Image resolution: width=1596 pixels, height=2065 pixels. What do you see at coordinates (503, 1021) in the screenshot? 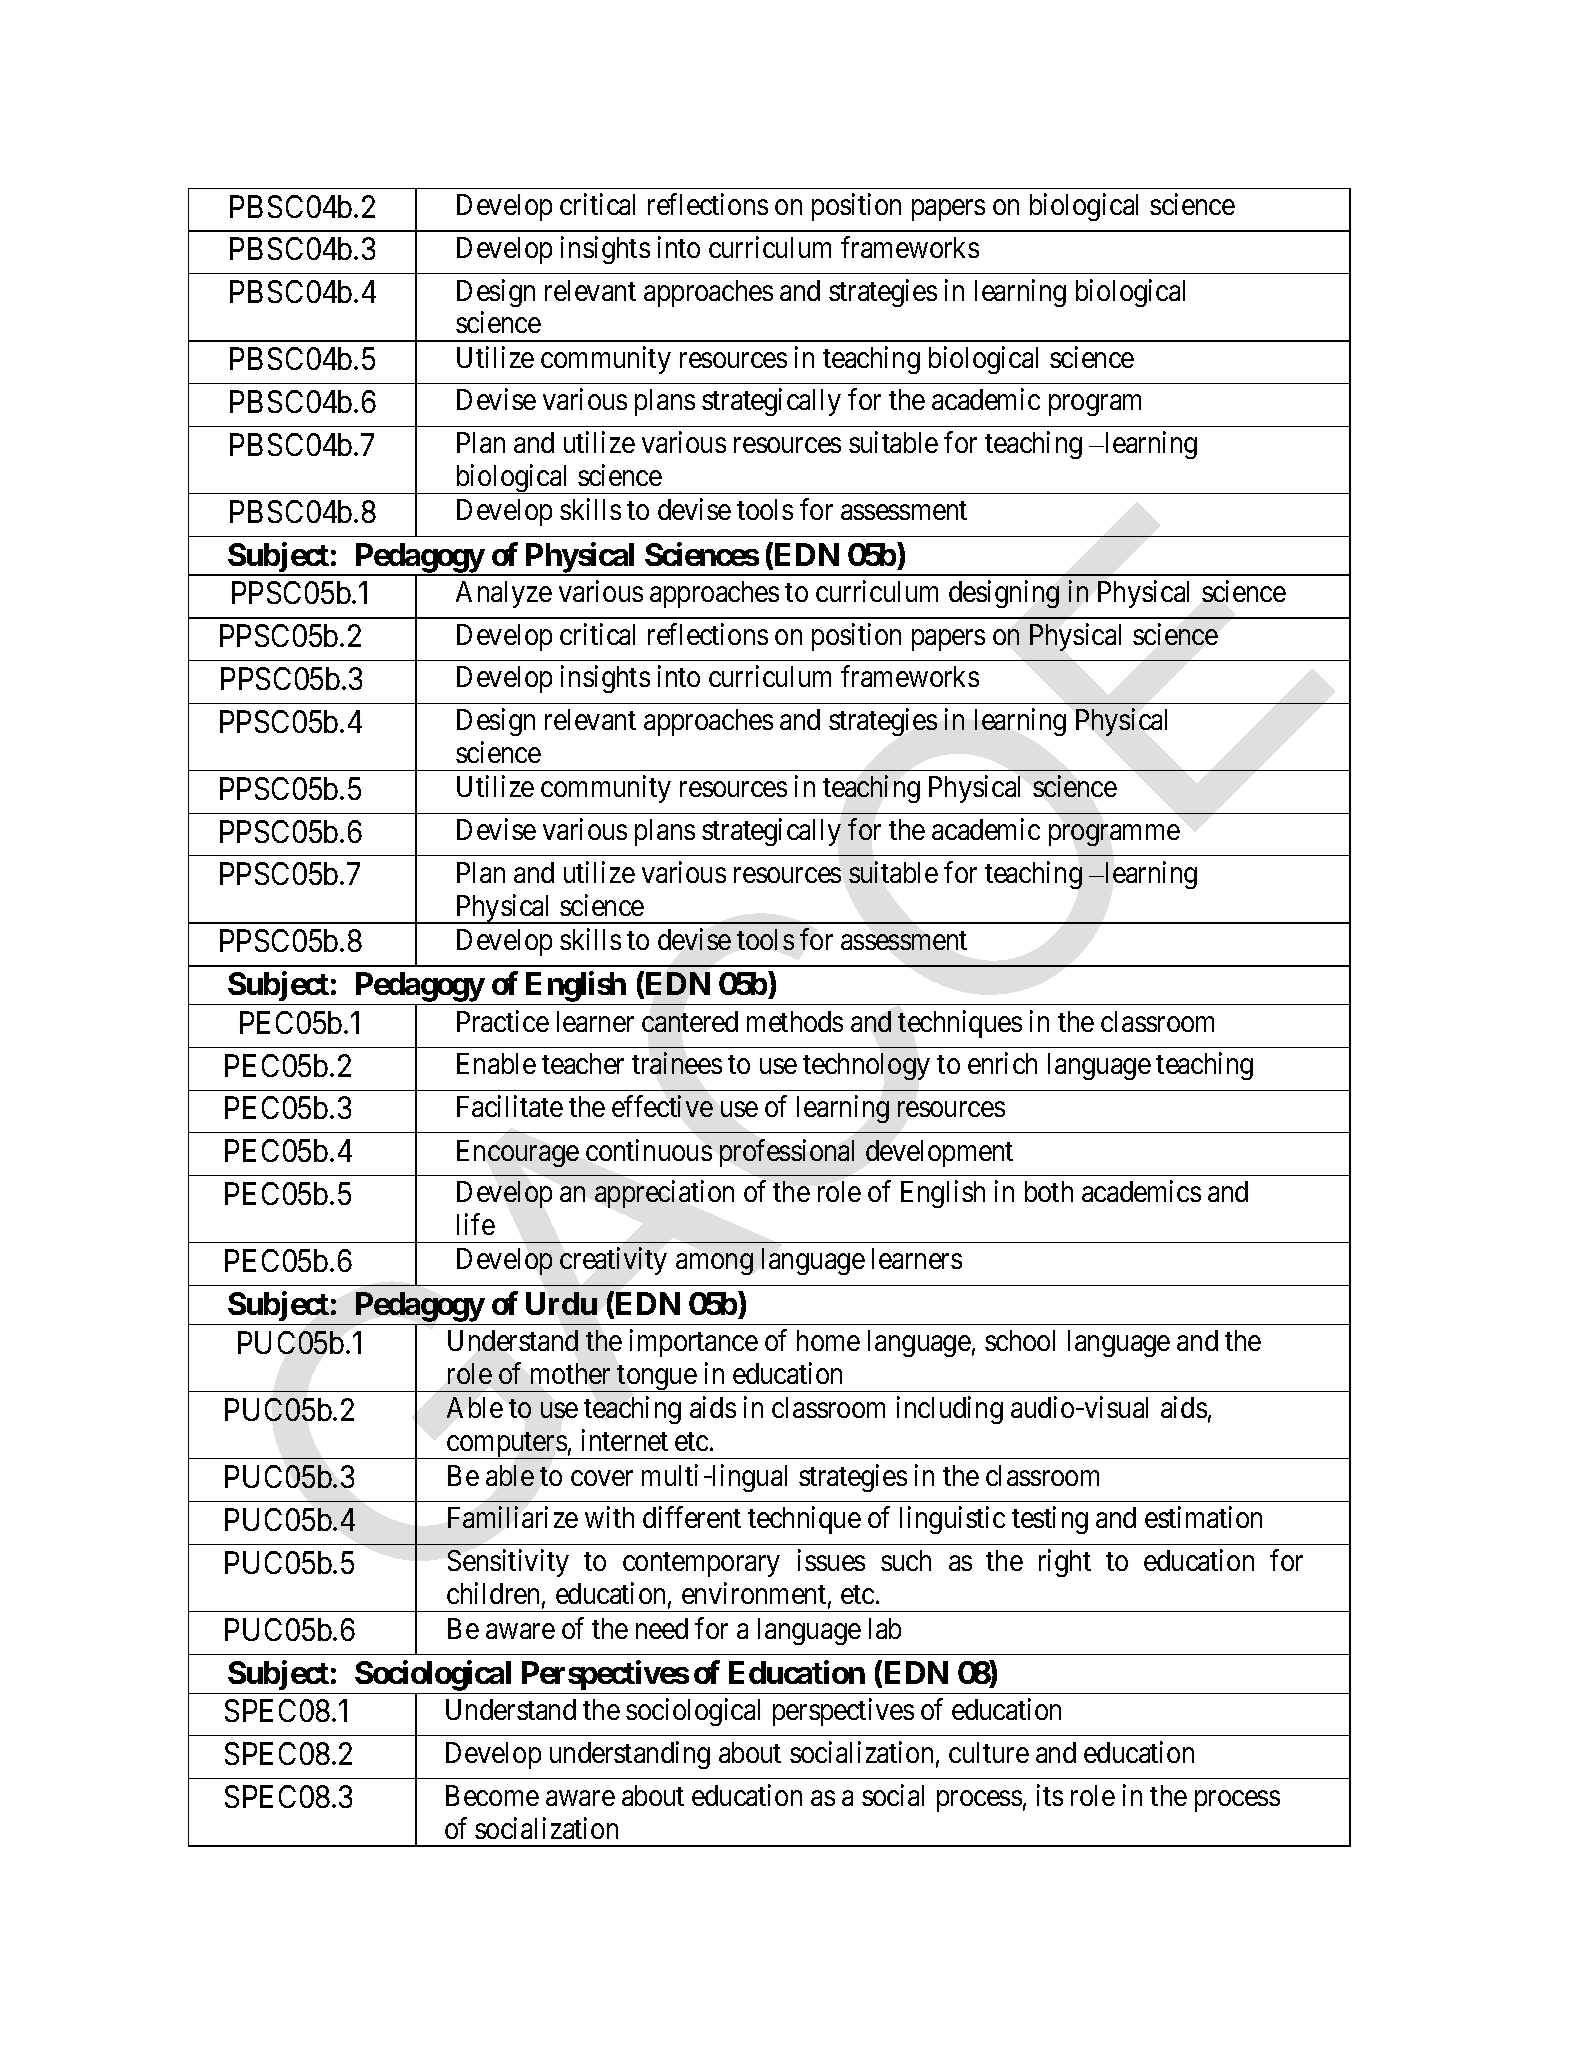
I see `Practice` at bounding box center [503, 1021].
